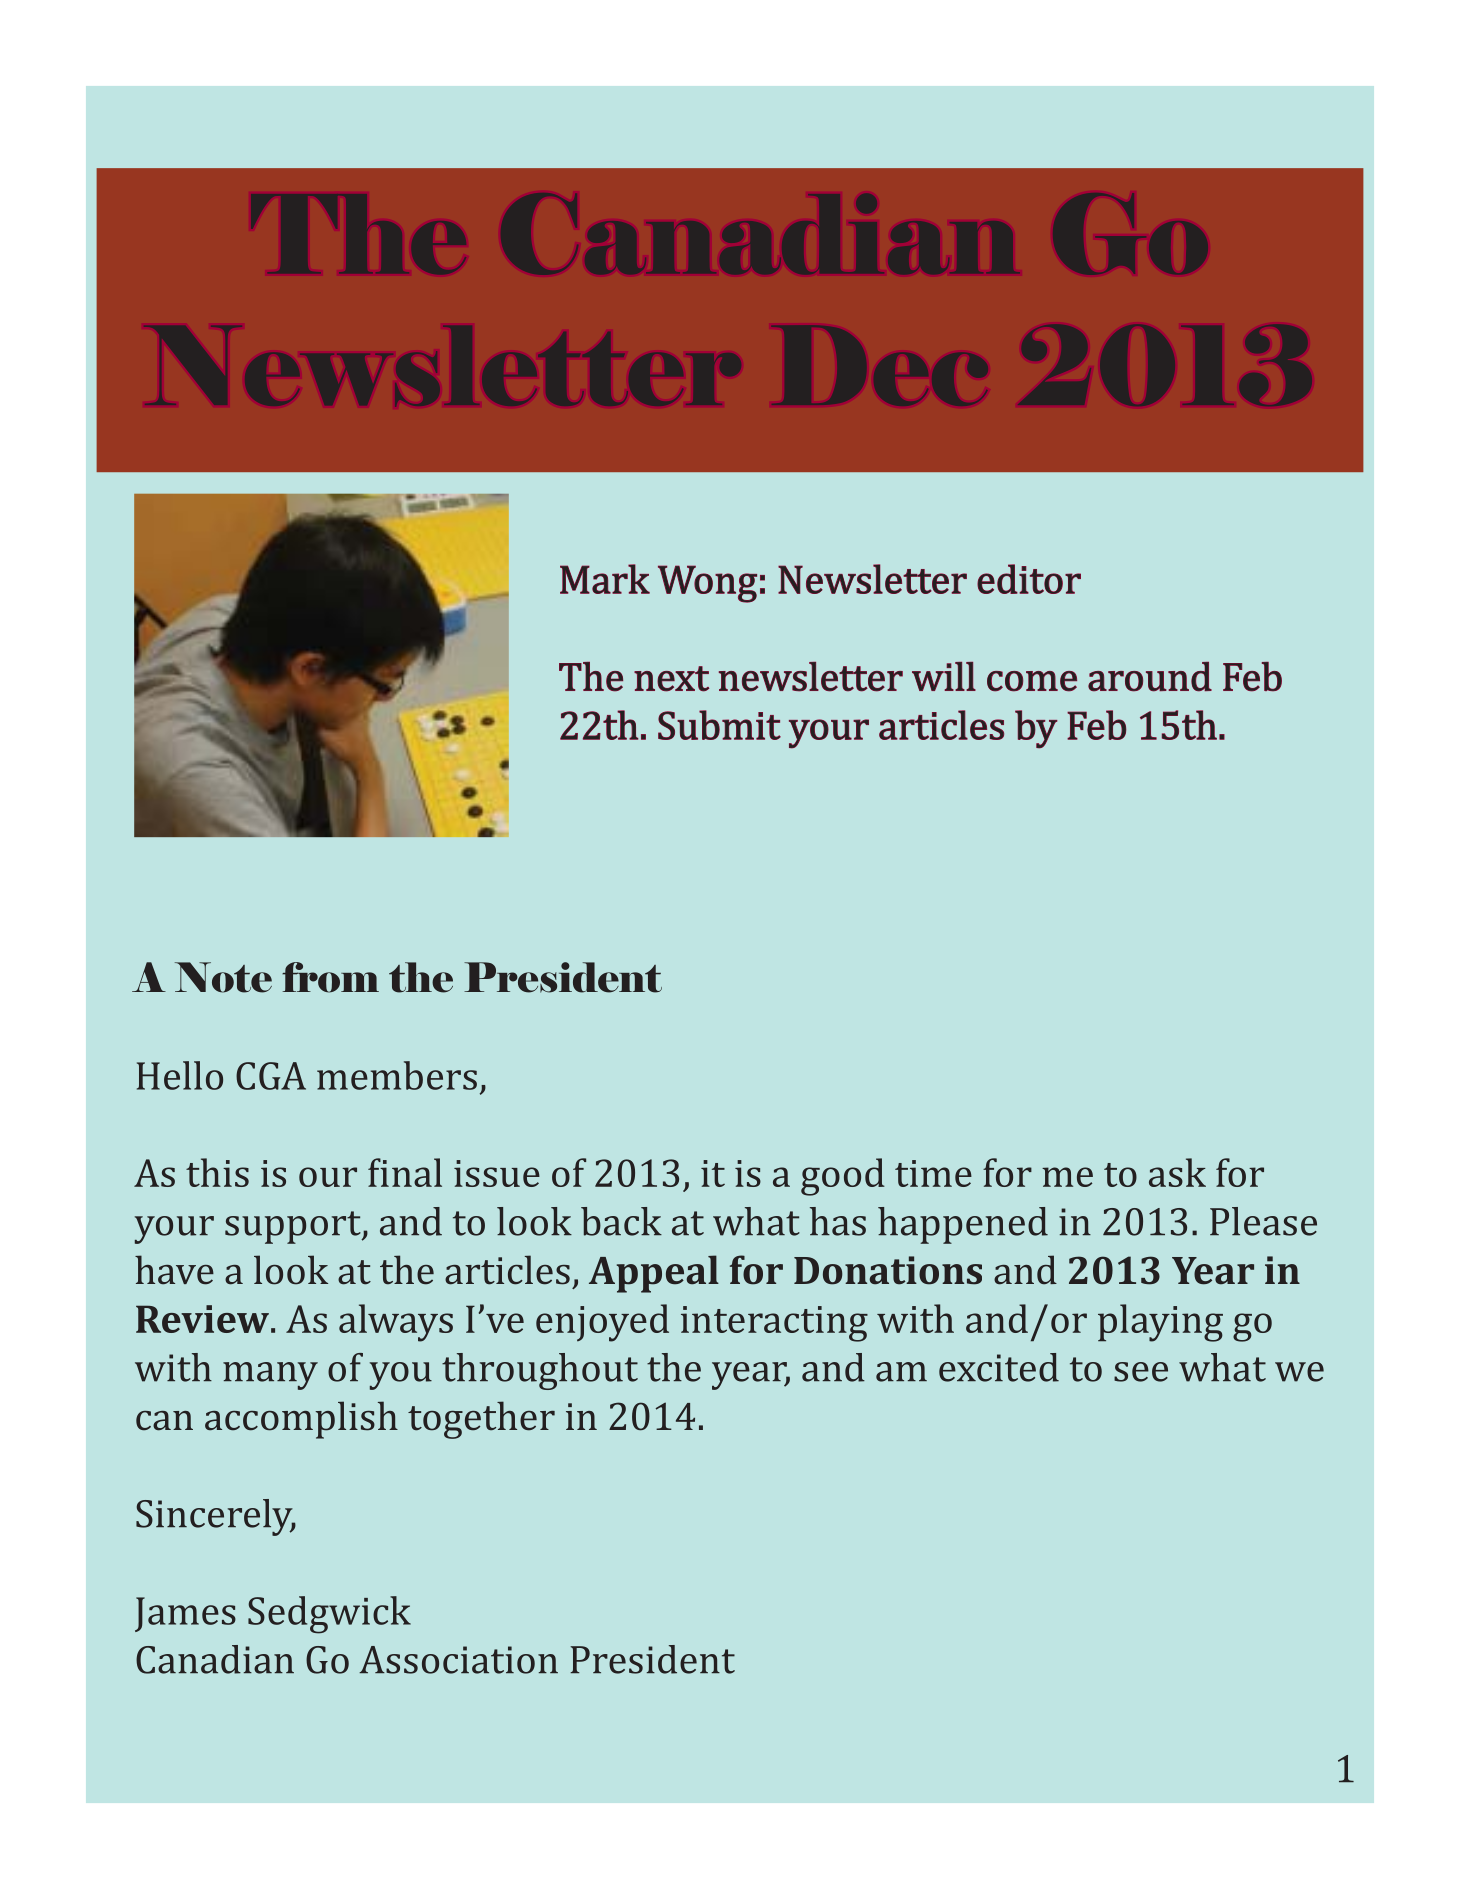  I want to click on from, so click(330, 977).
